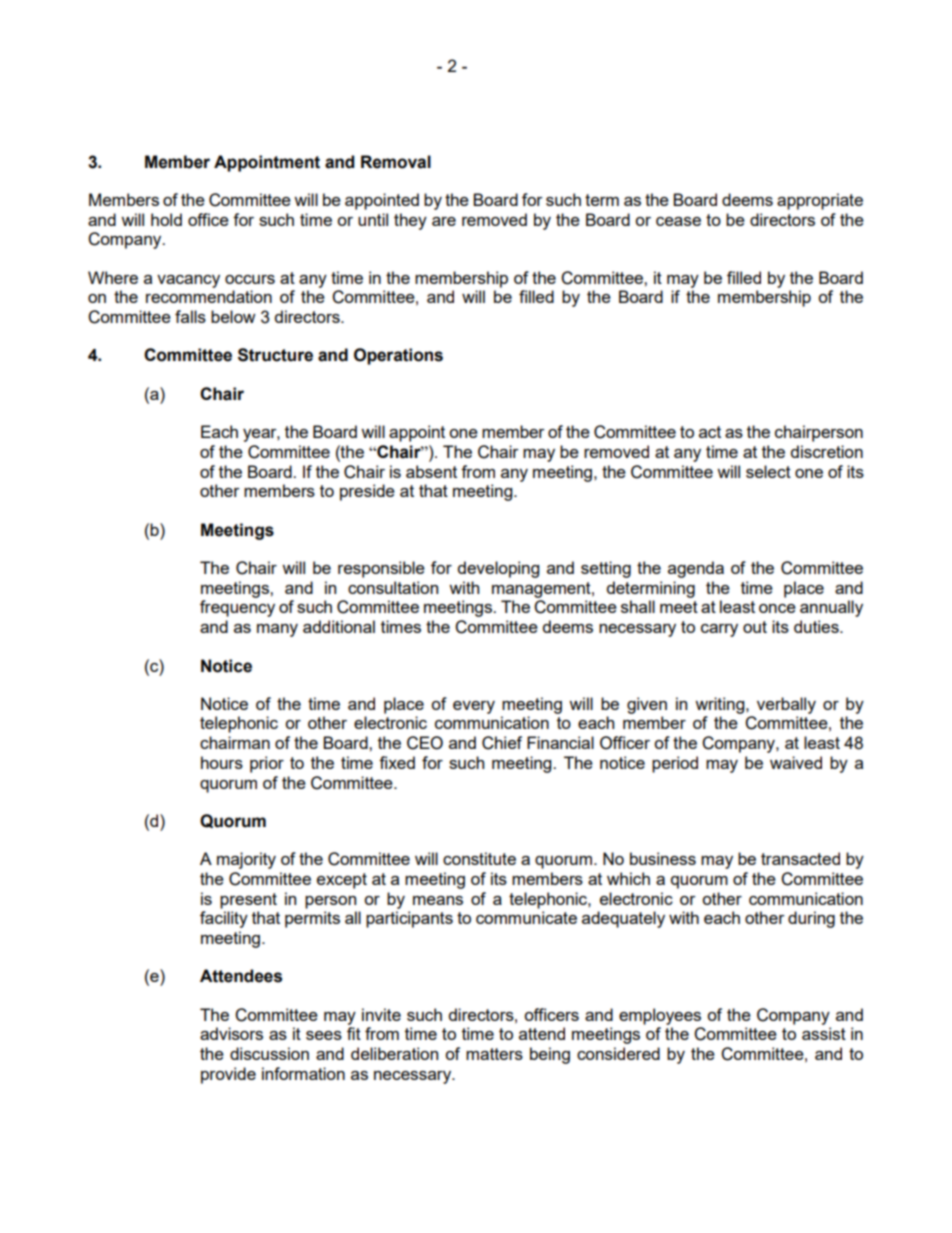 This screenshot has height=1233, width=952. What do you see at coordinates (820, 201) in the screenshot?
I see `appropriate` at bounding box center [820, 201].
